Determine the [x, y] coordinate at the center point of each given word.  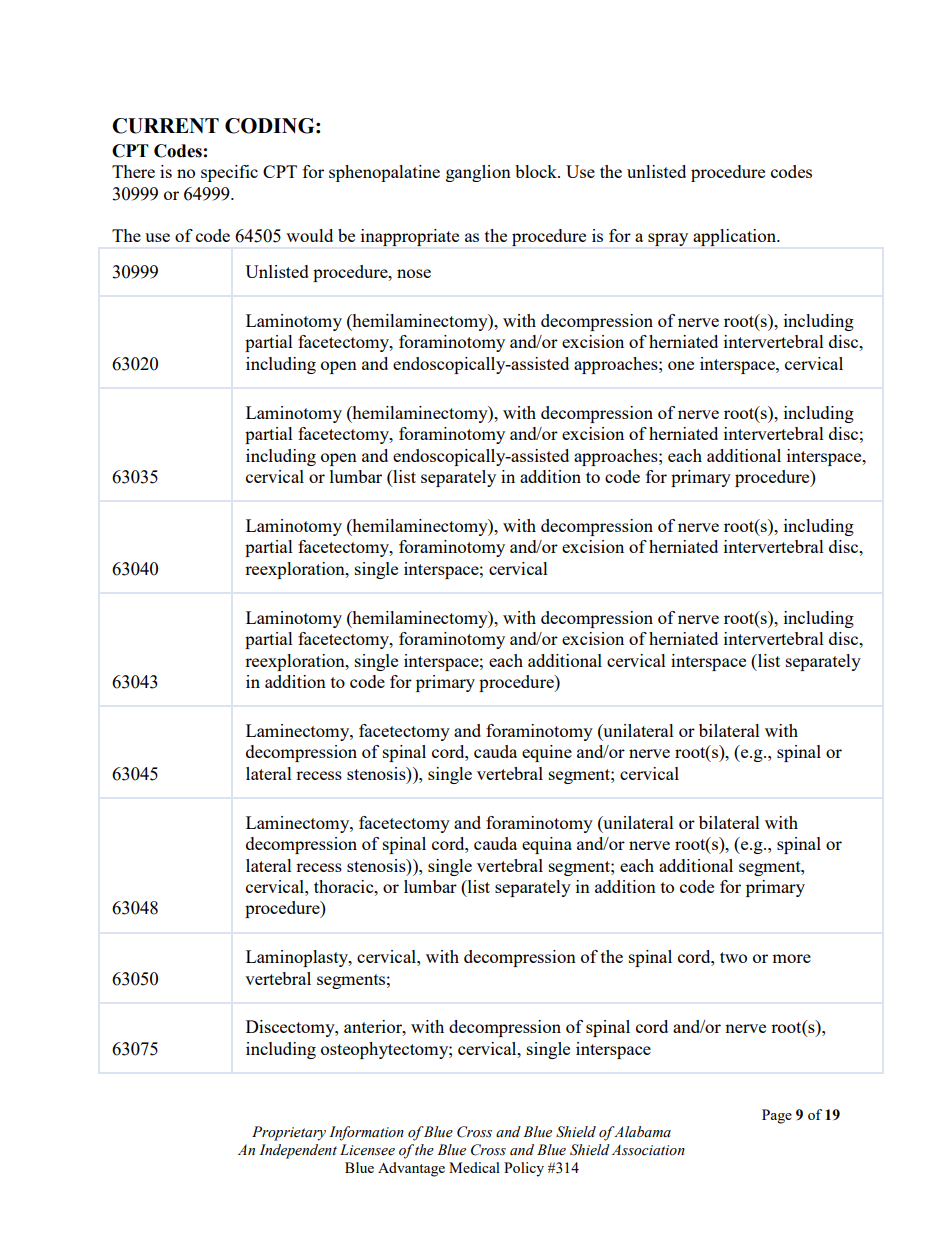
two [733, 957]
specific [229, 173]
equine [547, 753]
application [736, 237]
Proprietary [289, 1133]
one [681, 365]
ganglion [478, 173]
